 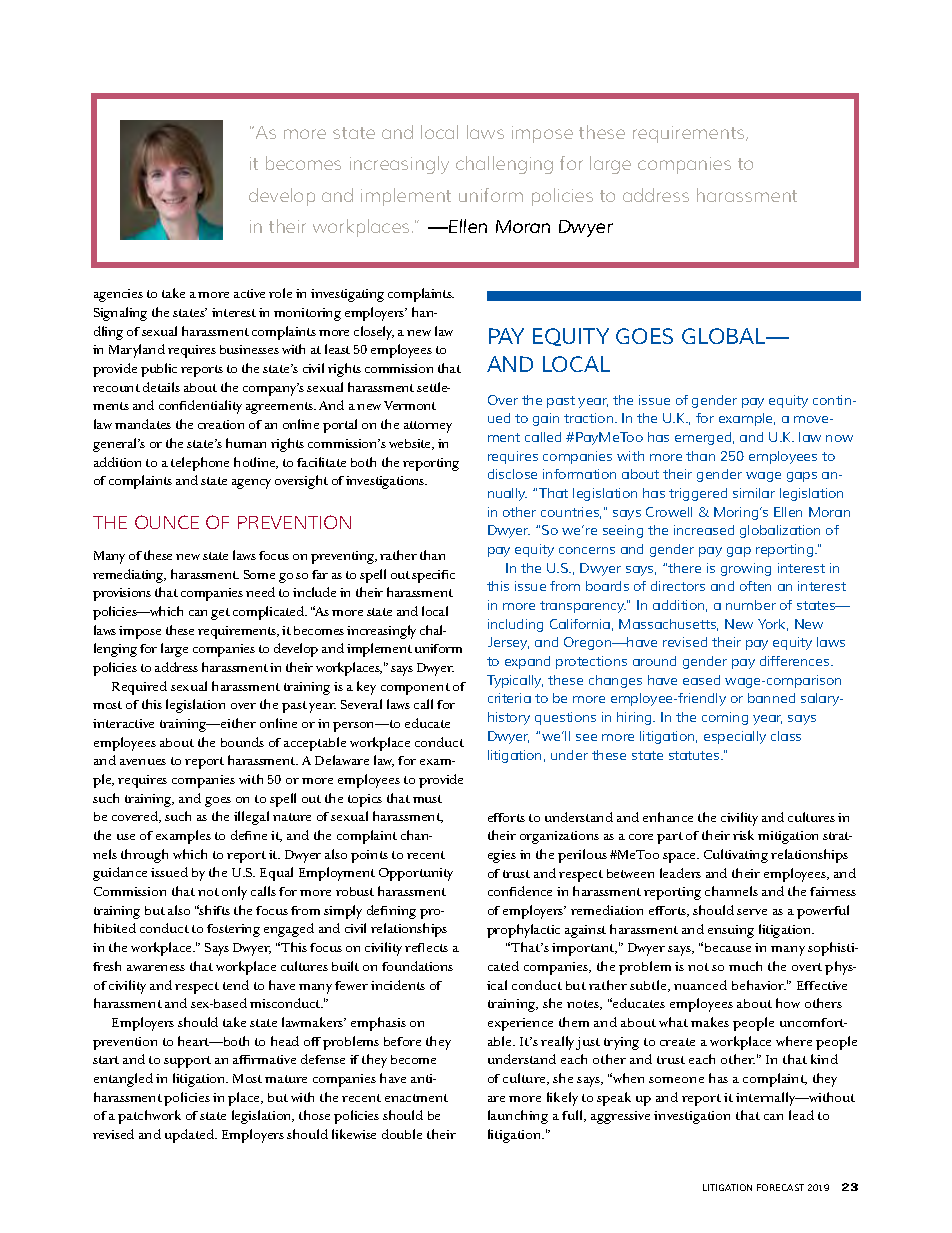 What do you see at coordinates (509, 698) in the screenshot?
I see `criteria` at bounding box center [509, 698].
